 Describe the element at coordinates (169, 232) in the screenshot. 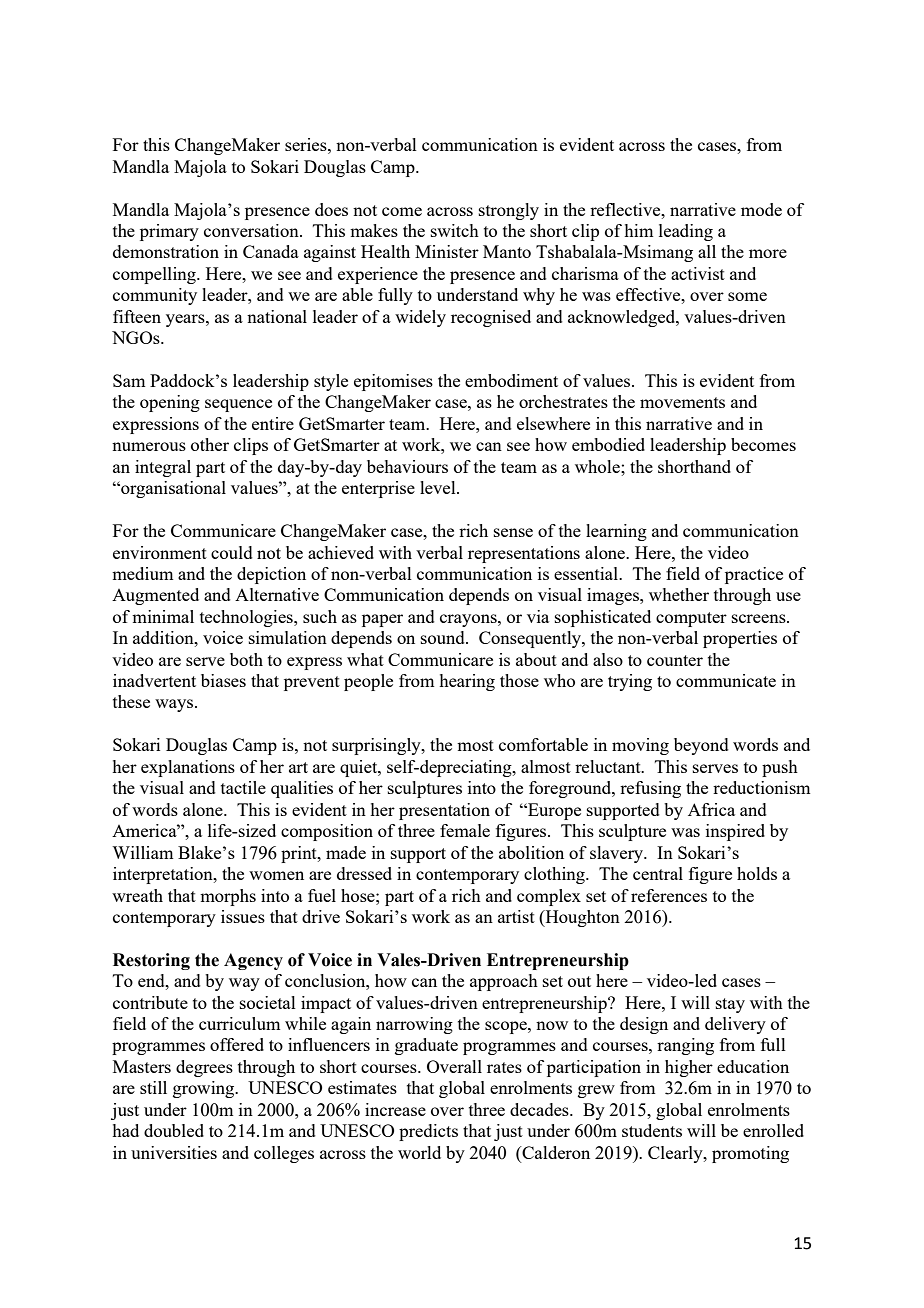

I see `primary` at that location.
